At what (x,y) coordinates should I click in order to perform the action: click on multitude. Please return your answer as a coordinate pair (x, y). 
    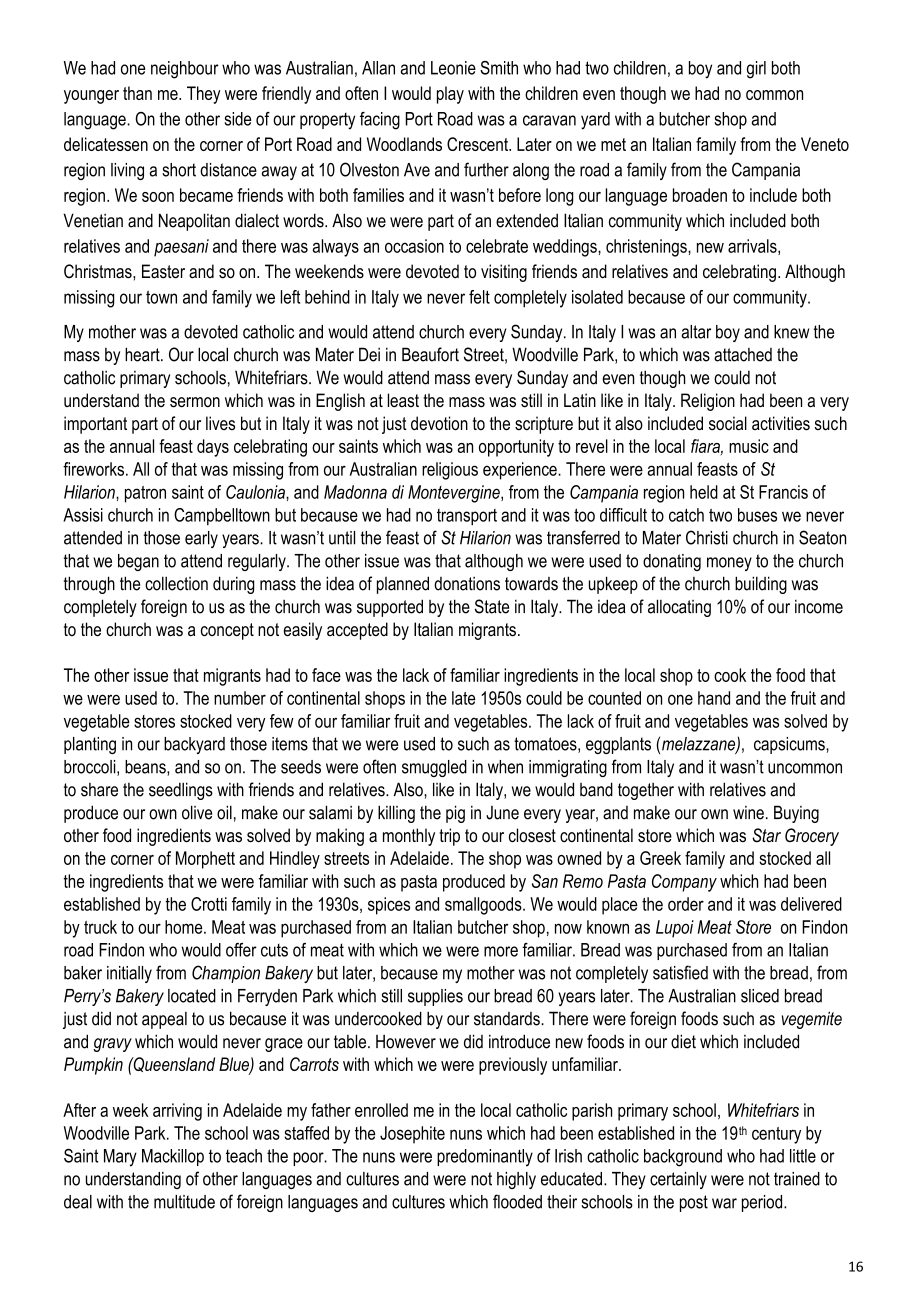
    Looking at the image, I should click on (184, 1202).
